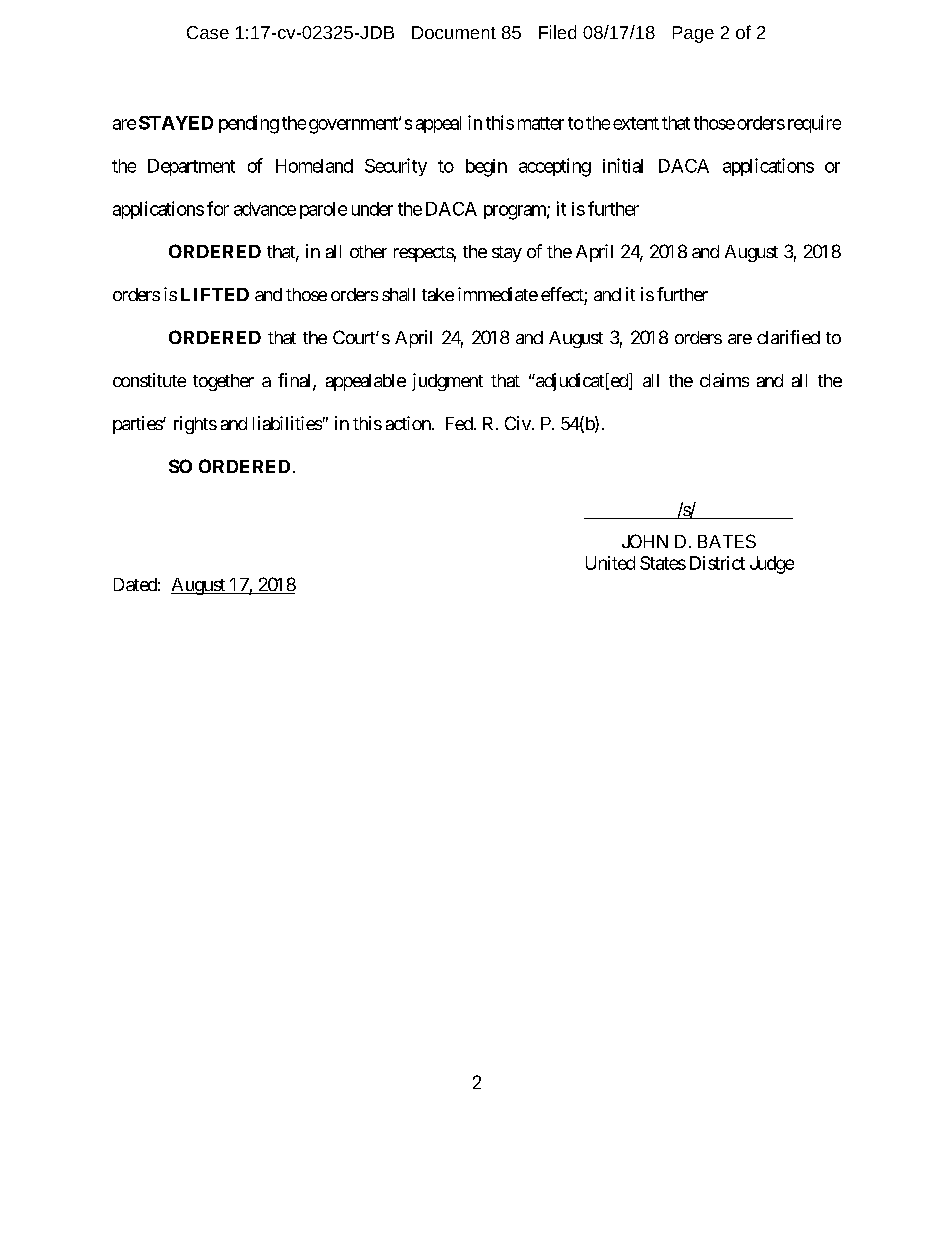  I want to click on liabilities, so click(287, 423).
